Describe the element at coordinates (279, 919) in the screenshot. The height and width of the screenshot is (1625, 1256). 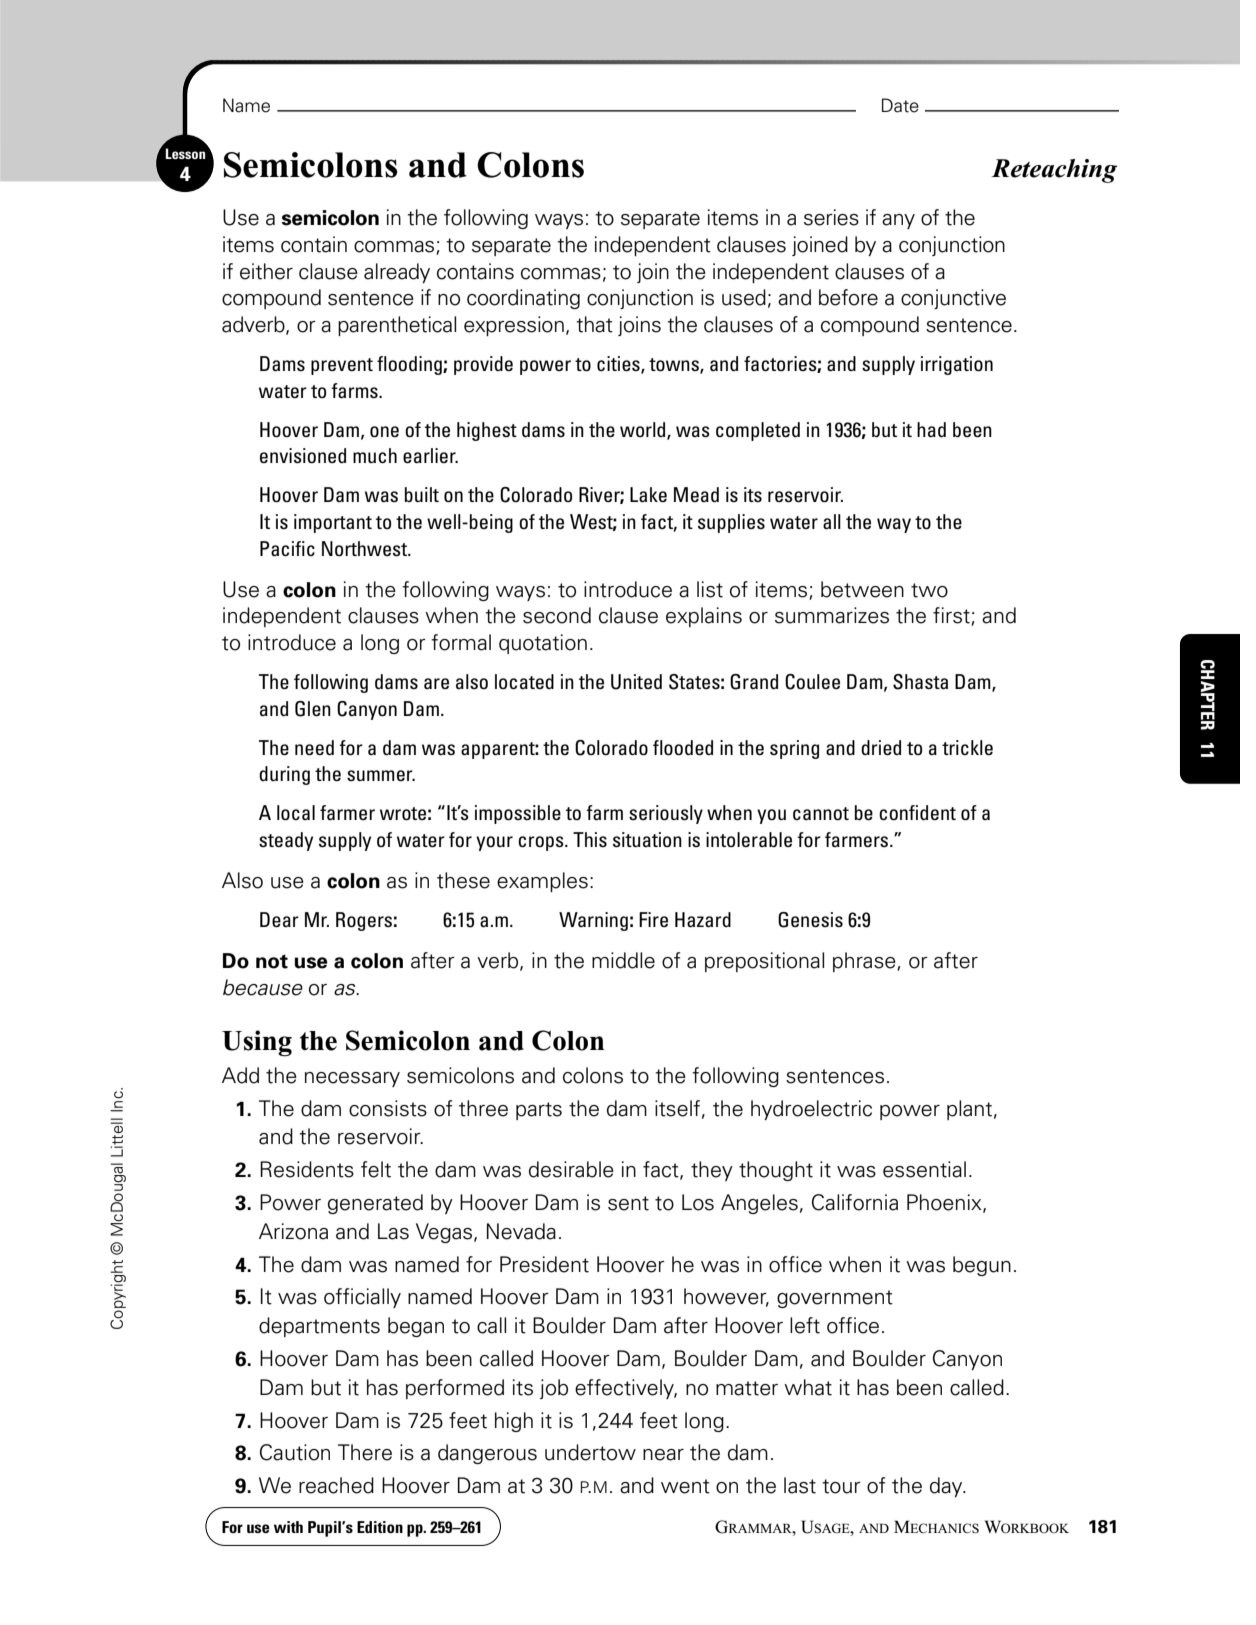
I see `Dear` at that location.
